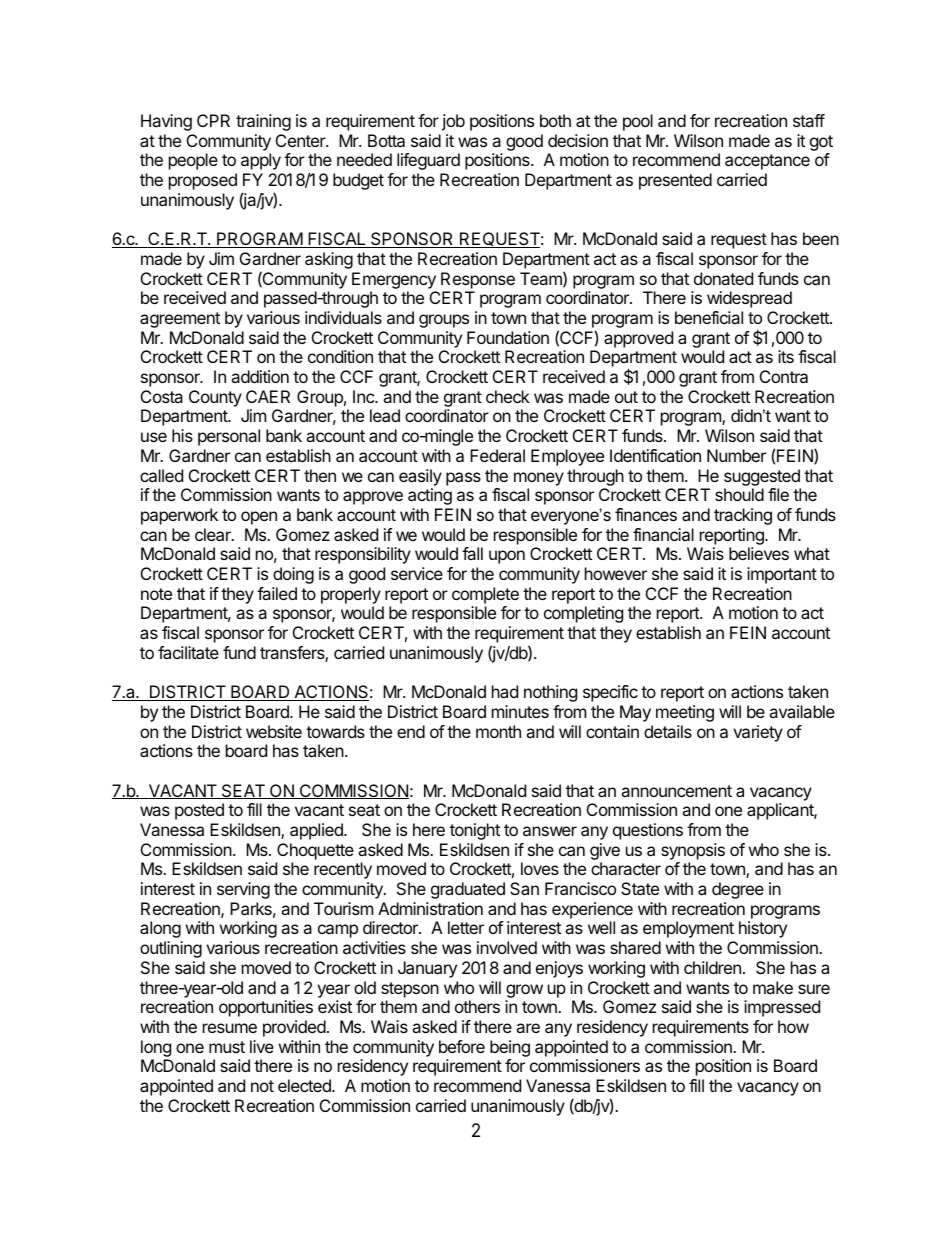 The width and height of the screenshot is (952, 1233). Describe the element at coordinates (782, 575) in the screenshot. I see `important` at that location.
